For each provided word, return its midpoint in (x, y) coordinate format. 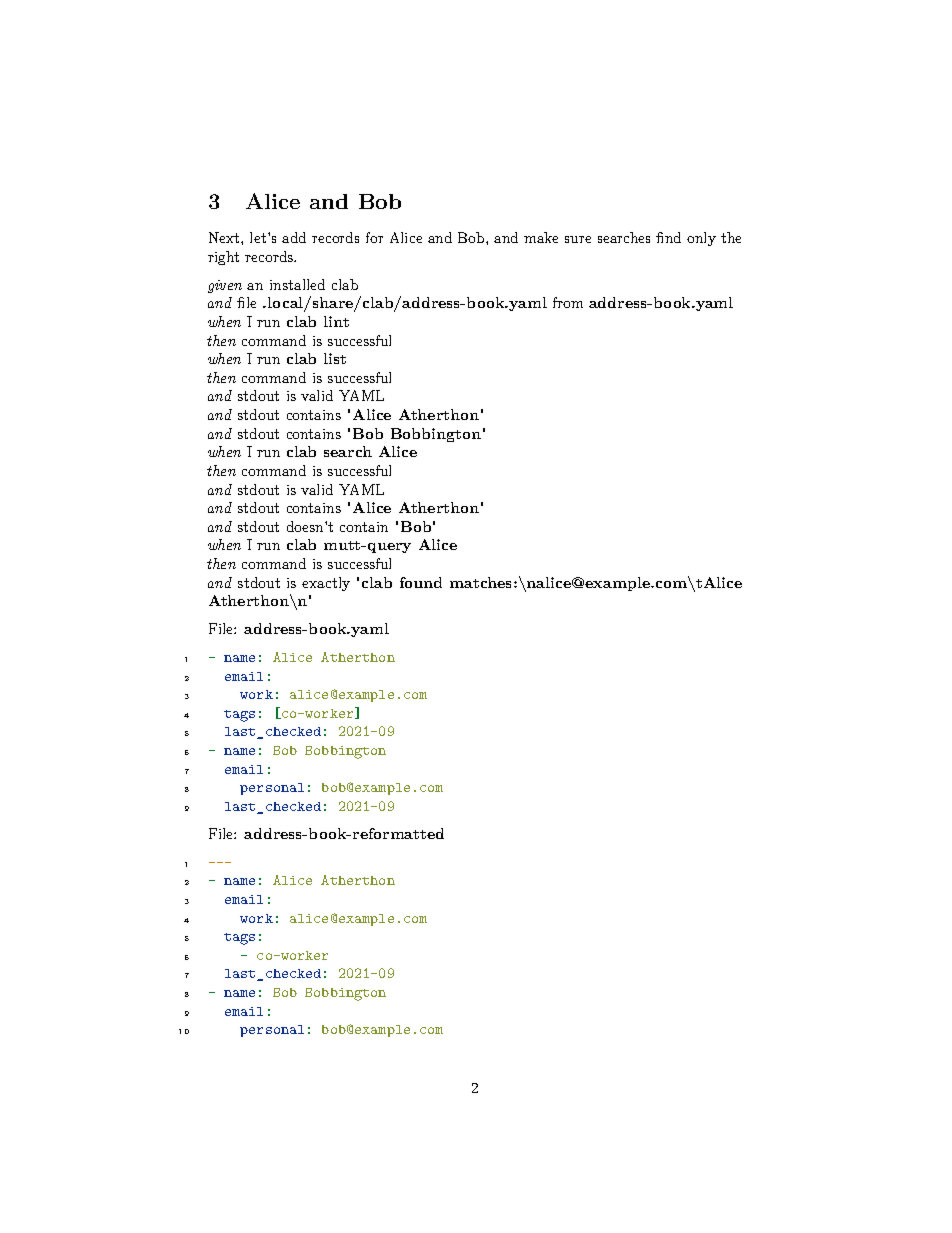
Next (225, 237)
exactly (326, 584)
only (701, 239)
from (568, 302)
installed (297, 284)
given (225, 286)
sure (578, 239)
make (541, 237)
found (421, 582)
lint (336, 321)
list (335, 358)
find (668, 237)
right (223, 258)
